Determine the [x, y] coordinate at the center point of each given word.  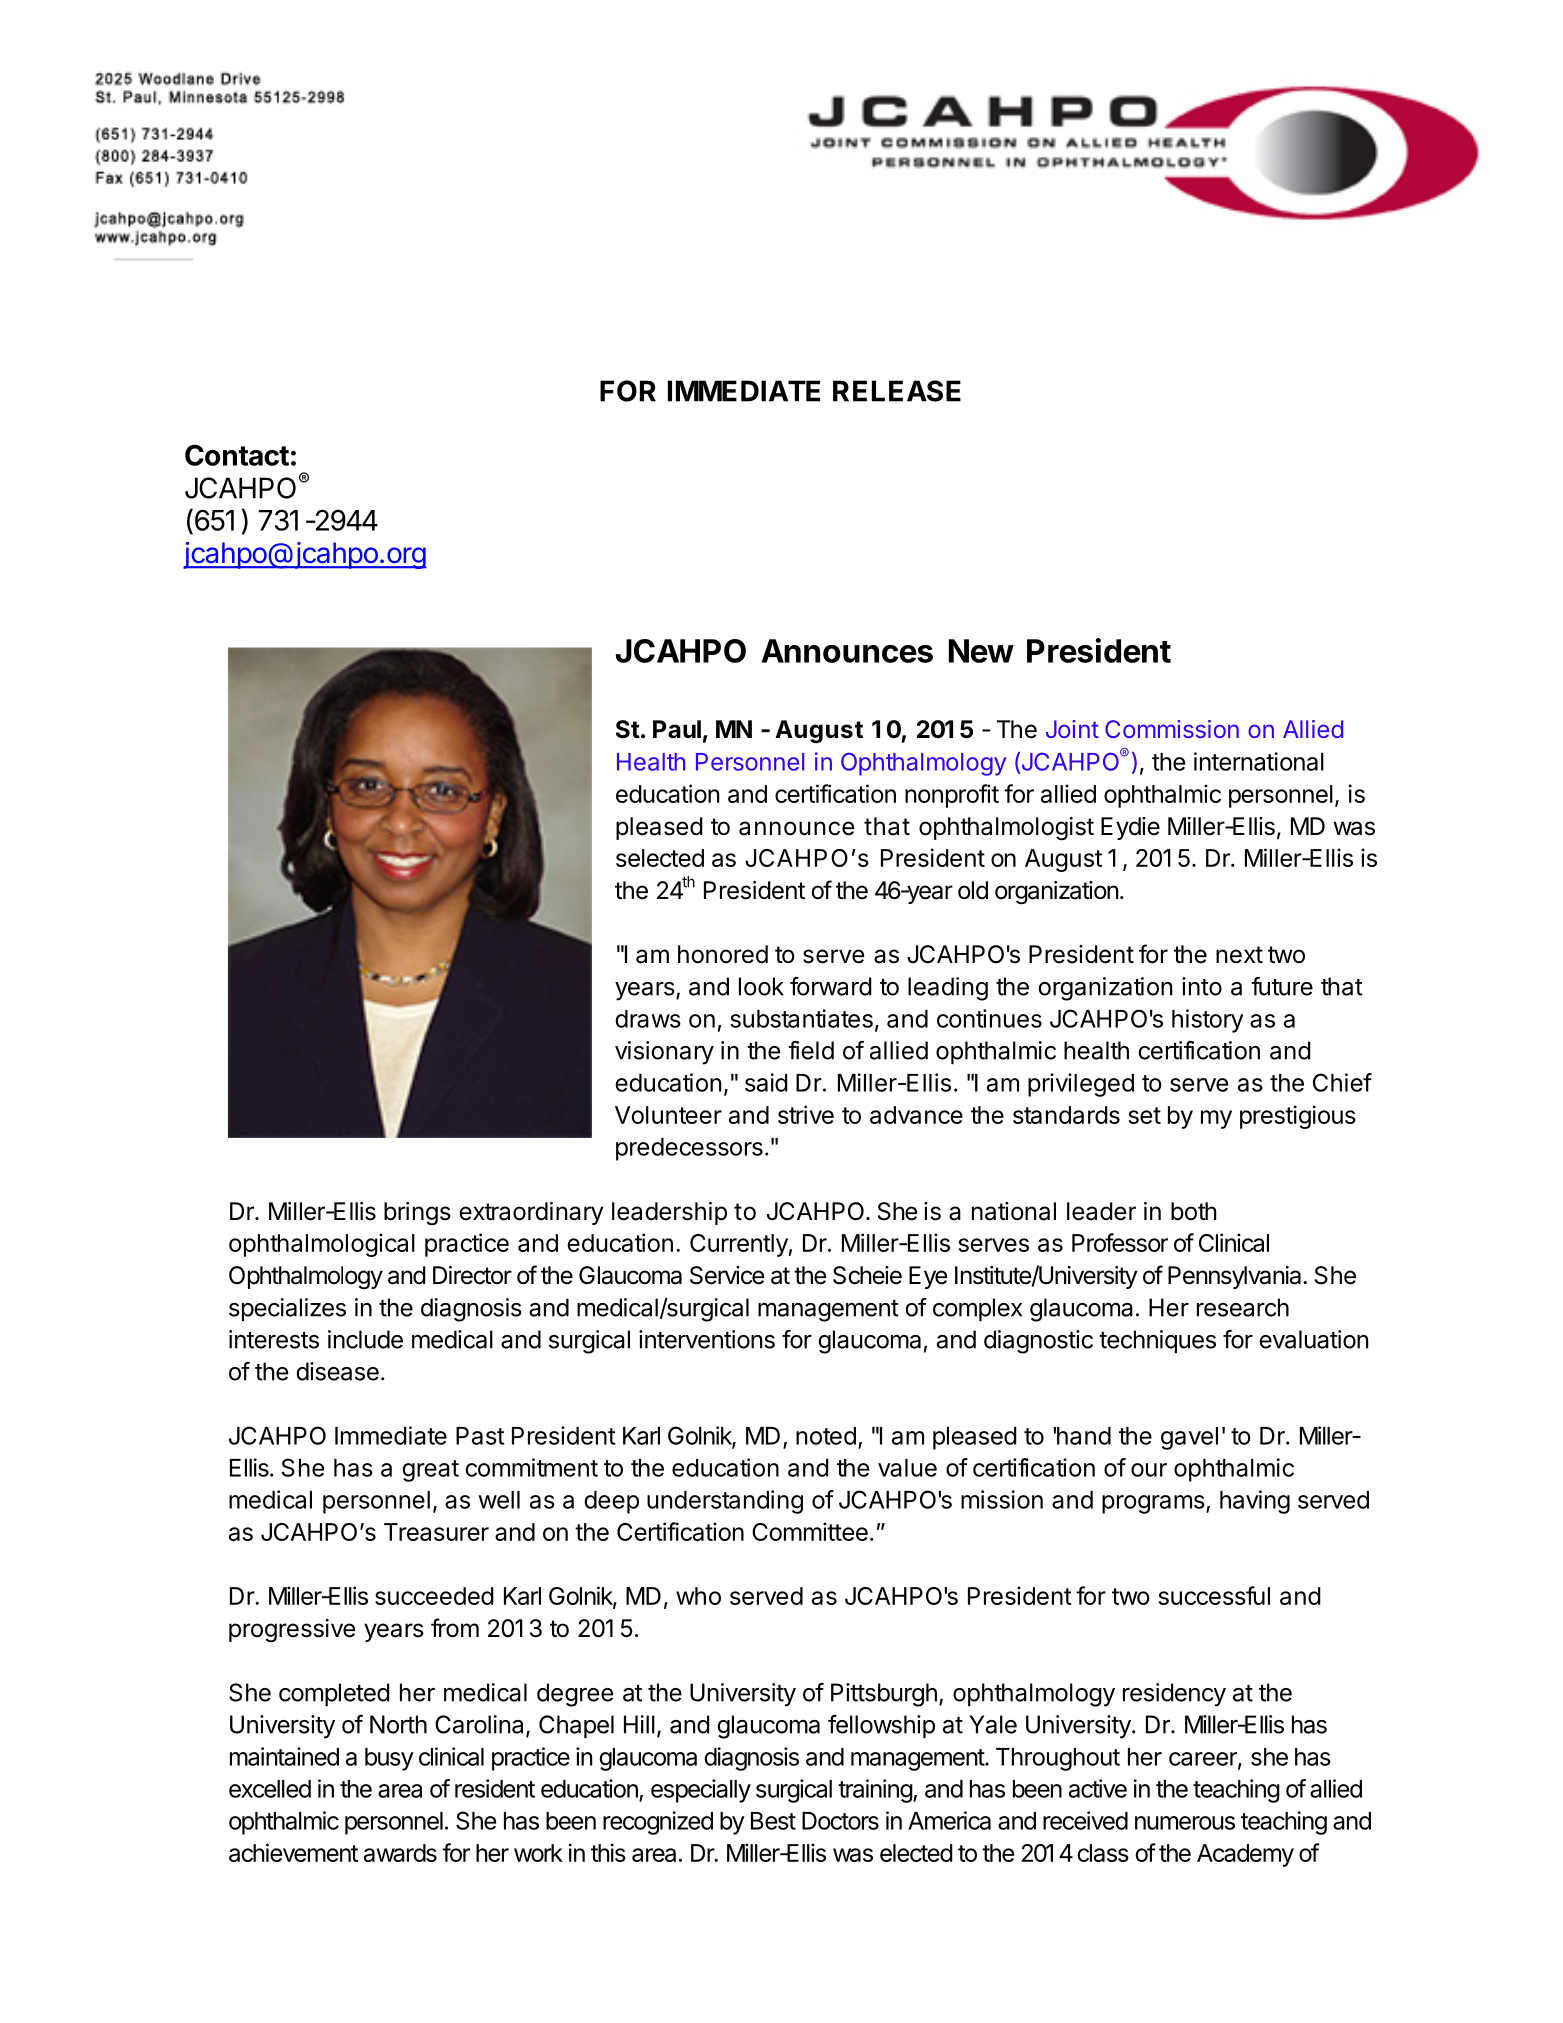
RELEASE [897, 391]
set [1144, 1115]
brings [417, 1213]
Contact [237, 455]
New [981, 651]
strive [806, 1114]
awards [400, 1853]
